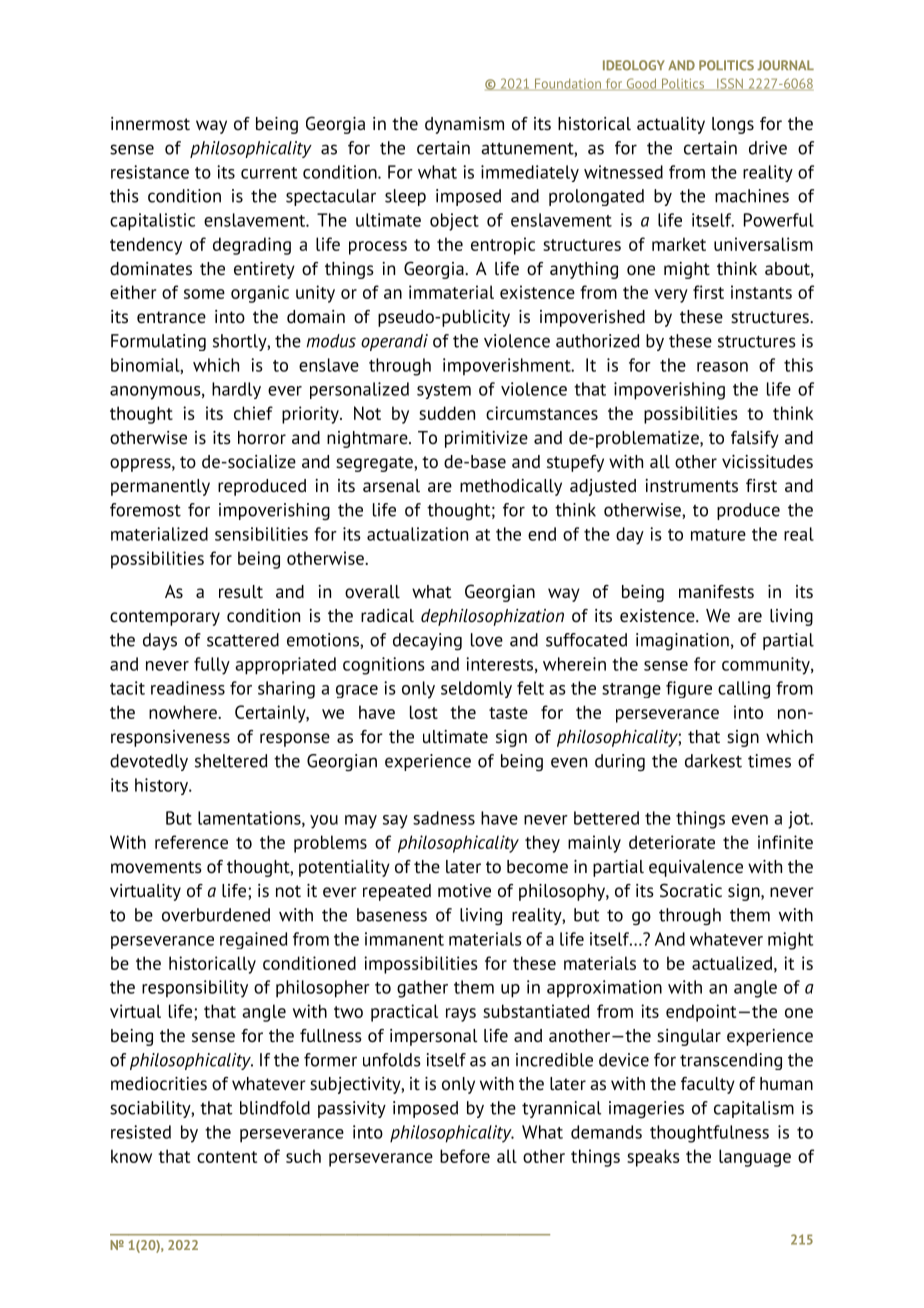  I want to click on before, so click(465, 1156).
